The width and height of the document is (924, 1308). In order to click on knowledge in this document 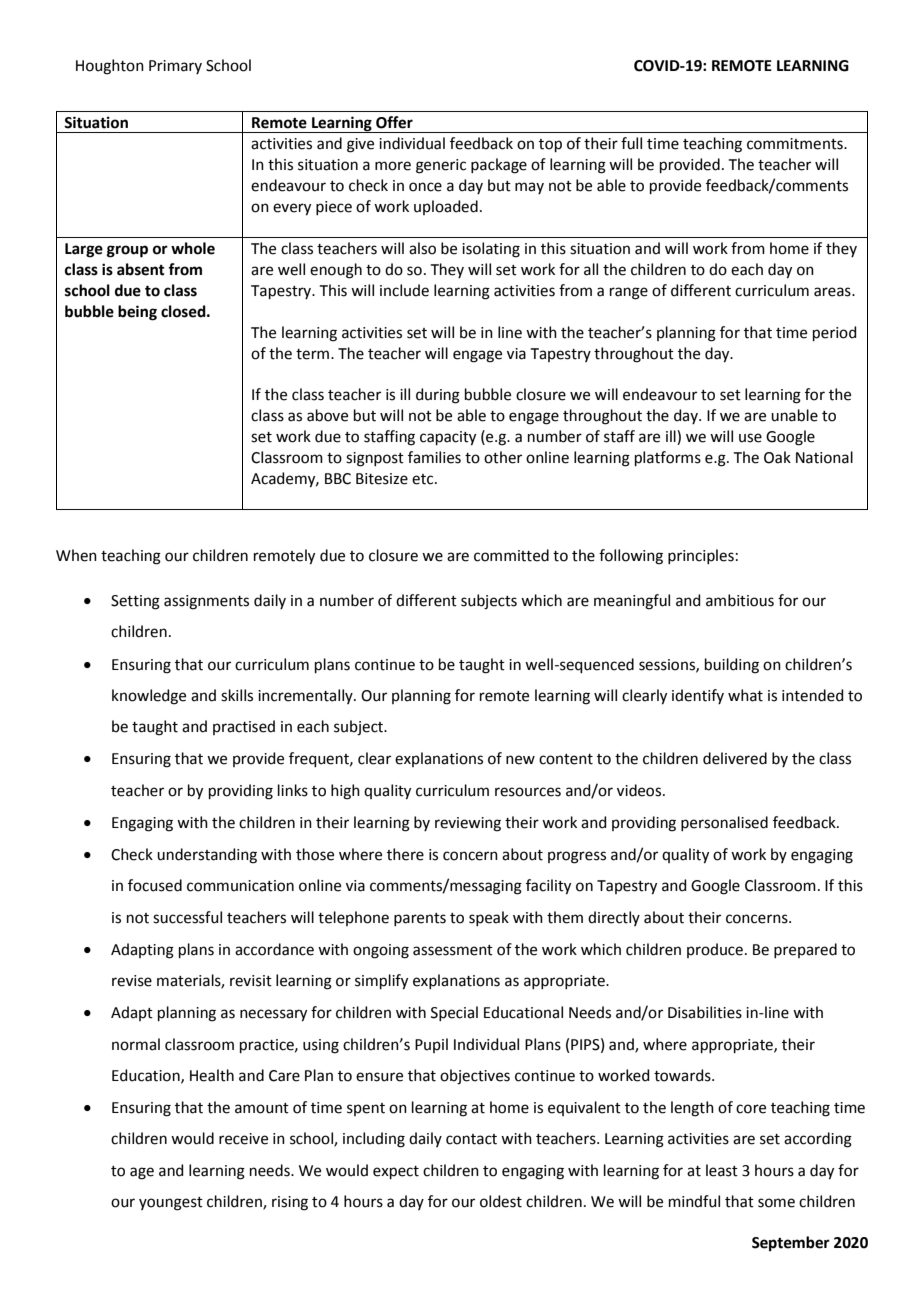, I will do `click(149, 697)`.
